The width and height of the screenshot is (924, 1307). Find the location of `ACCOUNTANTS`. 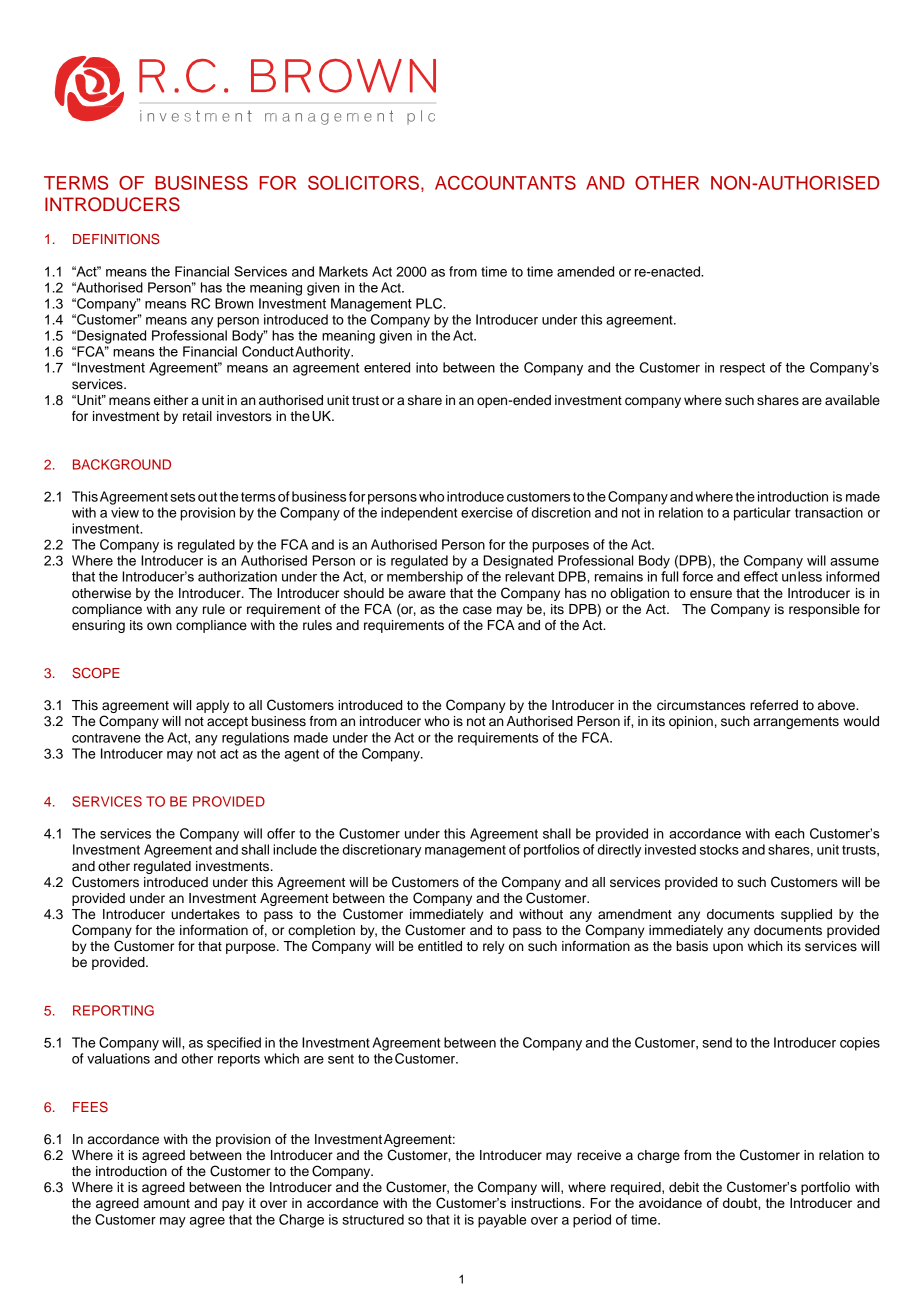

ACCOUNTANTS is located at coordinates (505, 183).
